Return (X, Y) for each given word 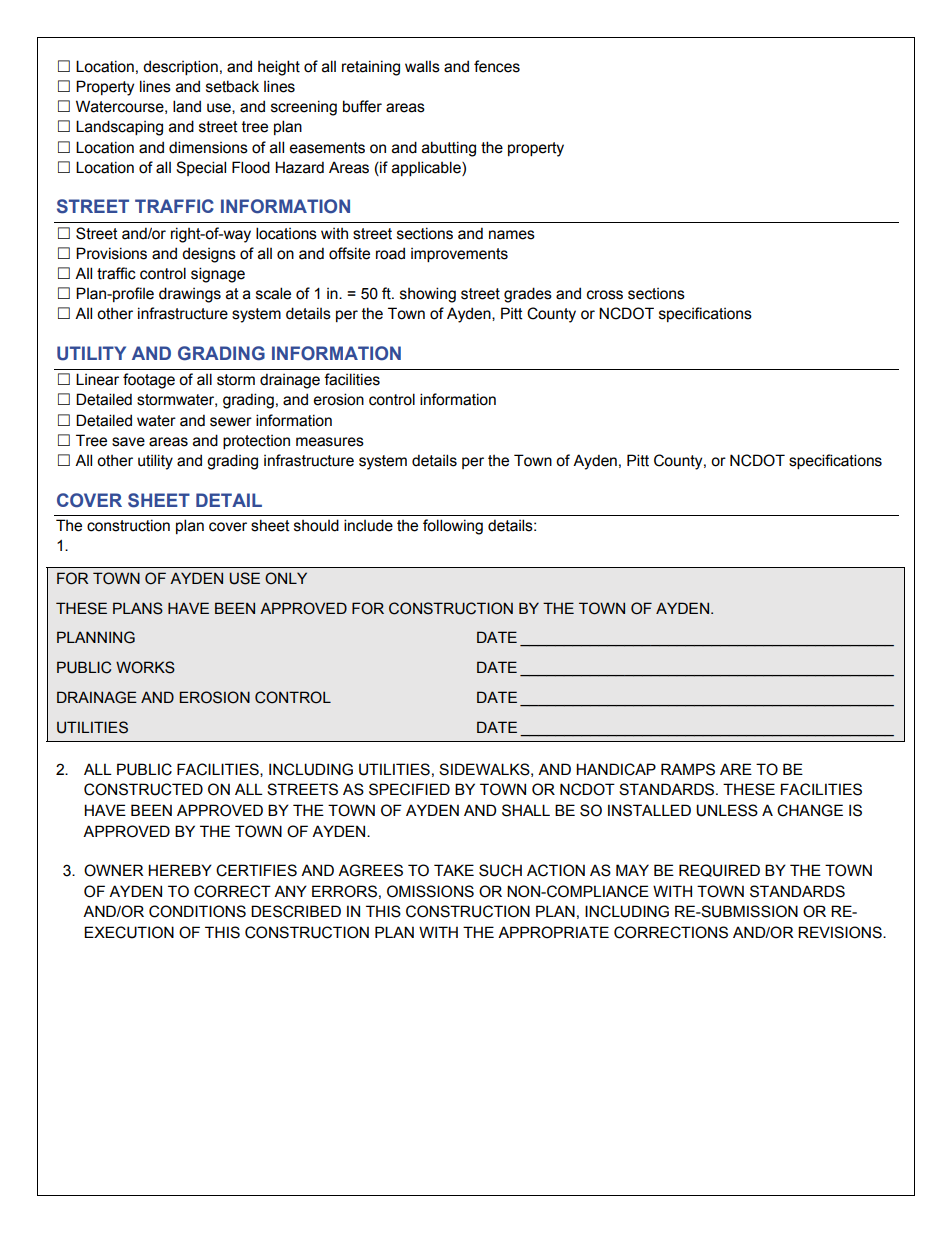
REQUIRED (719, 870)
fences (497, 66)
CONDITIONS (197, 911)
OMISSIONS (430, 891)
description (180, 67)
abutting (449, 149)
